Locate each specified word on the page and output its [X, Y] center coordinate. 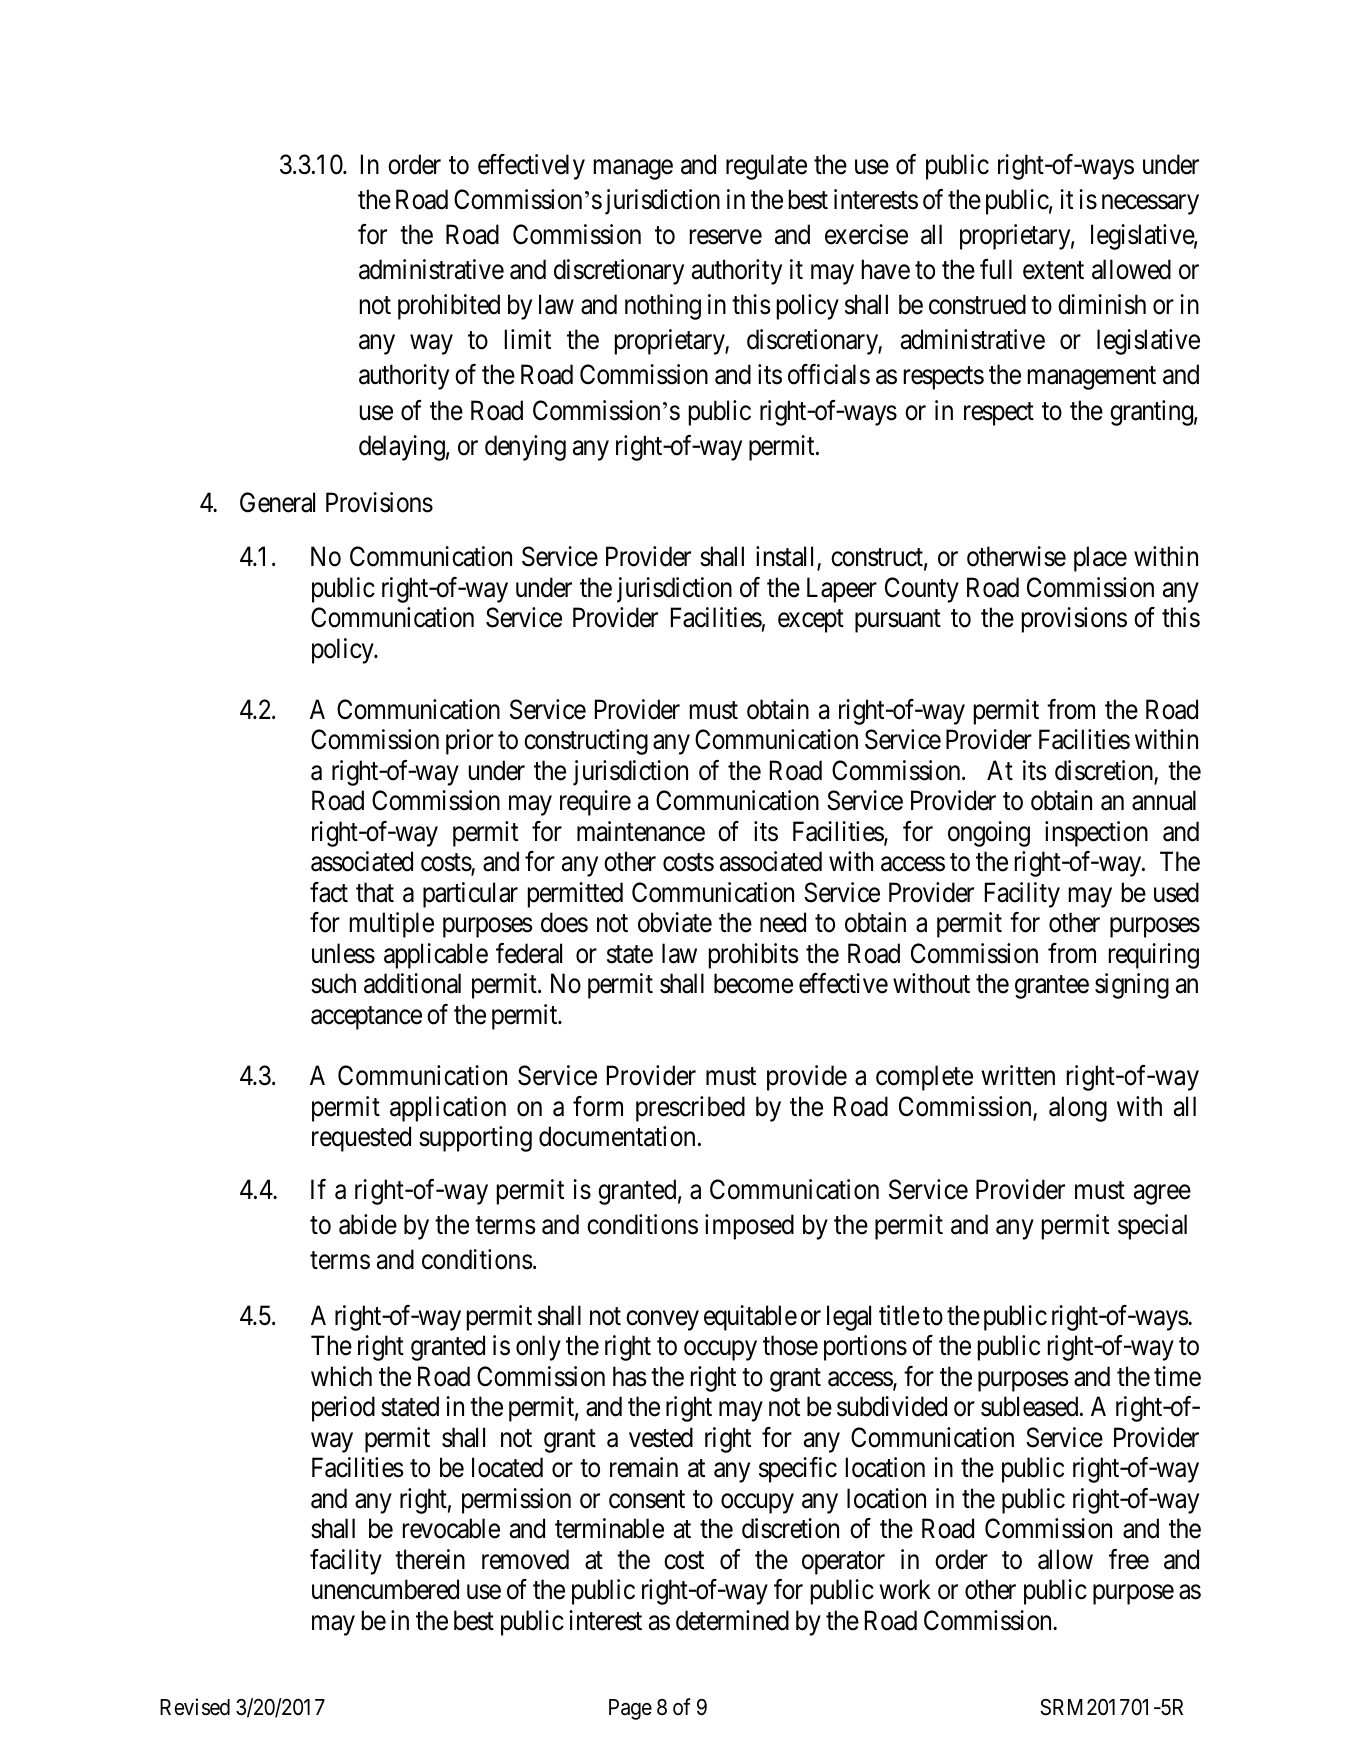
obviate [675, 922]
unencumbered [385, 1589]
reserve [726, 237]
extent [1053, 271]
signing [1132, 986]
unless [343, 953]
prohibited [449, 307]
